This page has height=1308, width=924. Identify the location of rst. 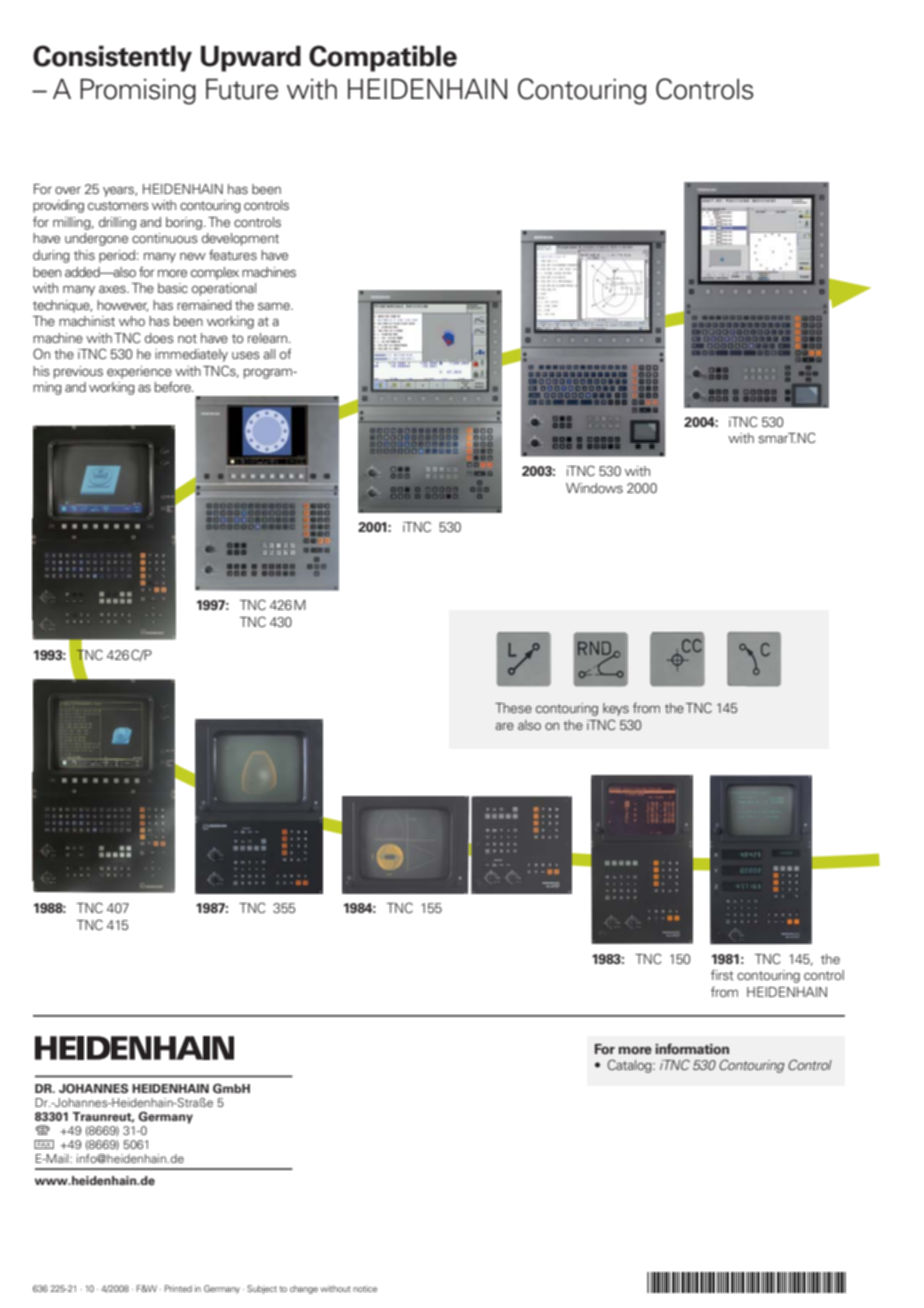
(726, 975).
